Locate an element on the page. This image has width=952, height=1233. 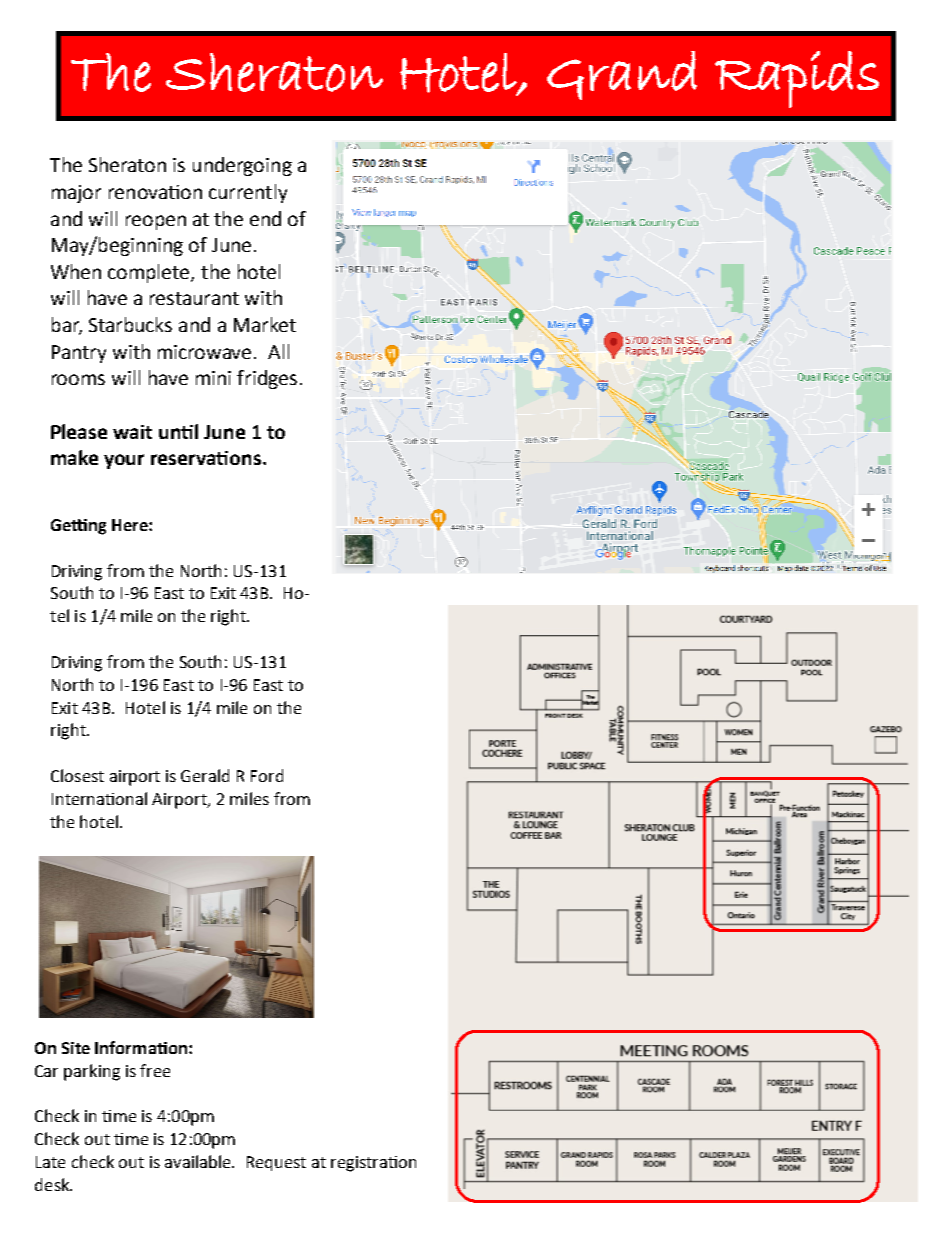
Grand is located at coordinates (622, 75).
